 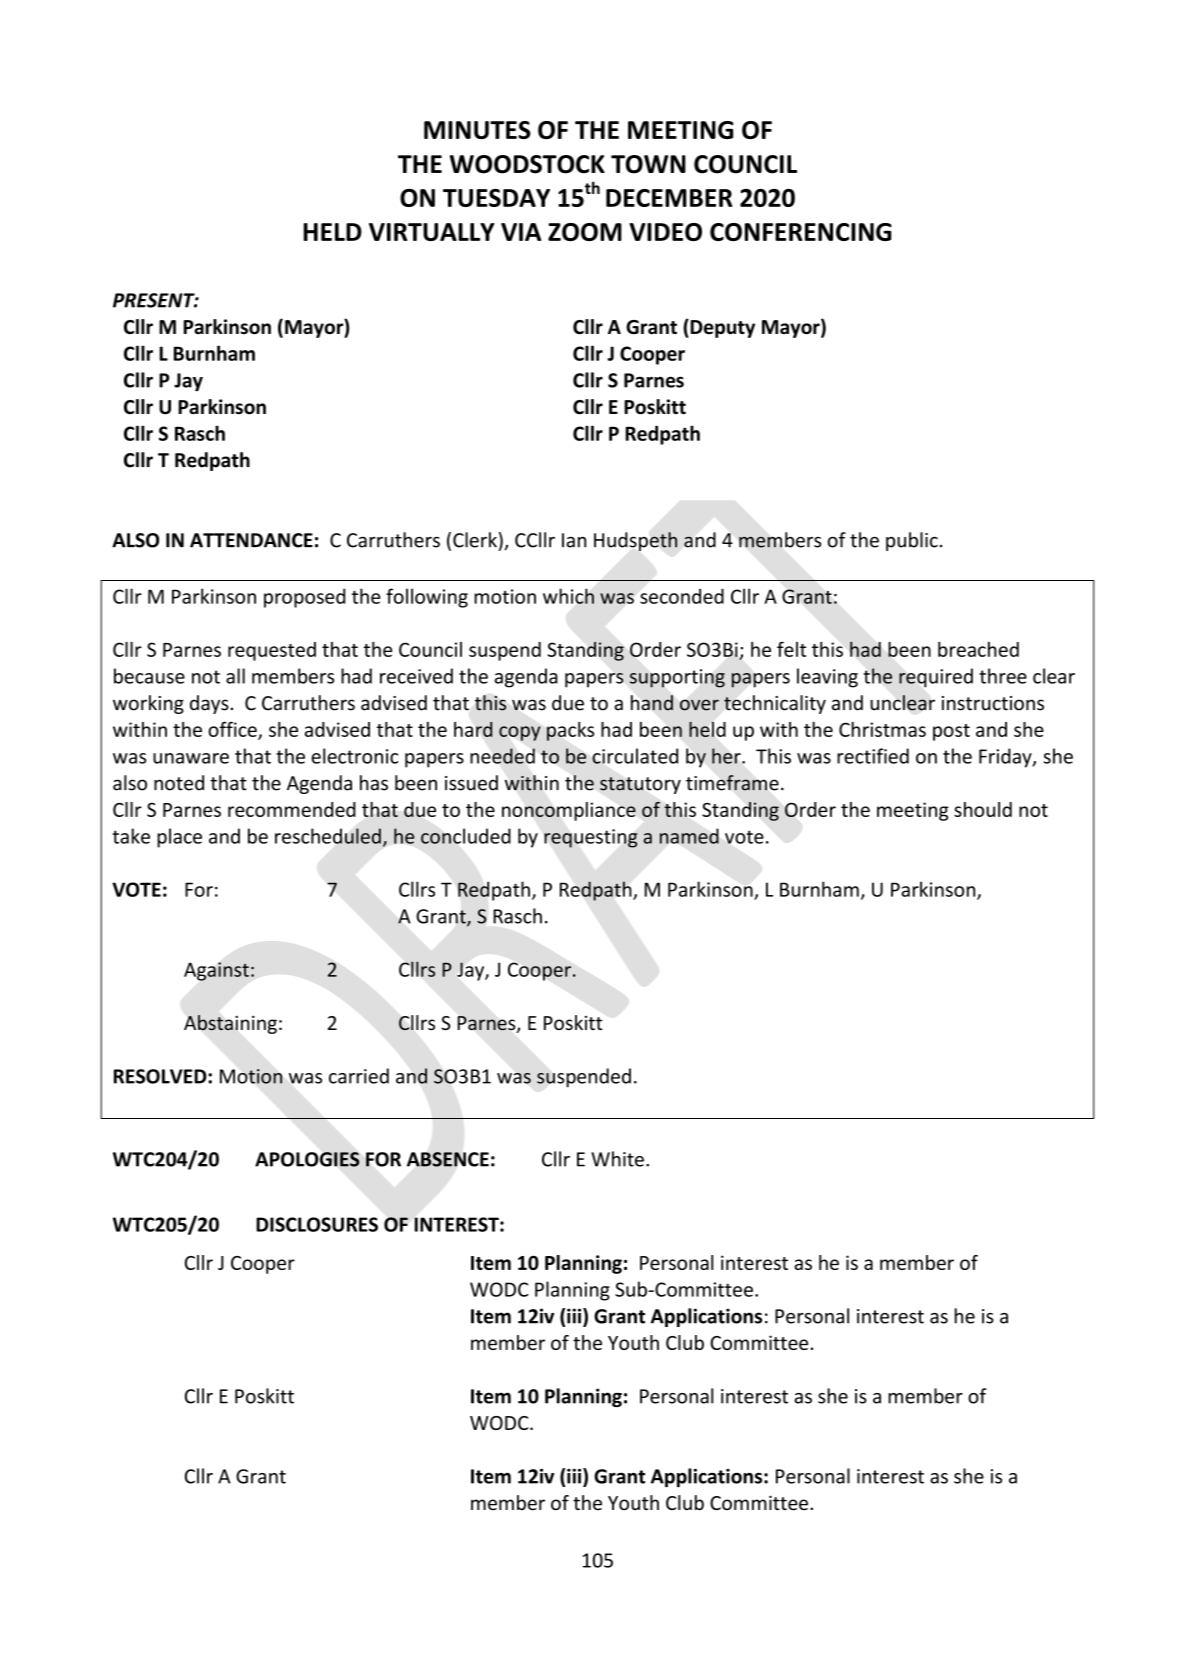 What do you see at coordinates (307, 1159) in the screenshot?
I see `APOLOGIES` at bounding box center [307, 1159].
